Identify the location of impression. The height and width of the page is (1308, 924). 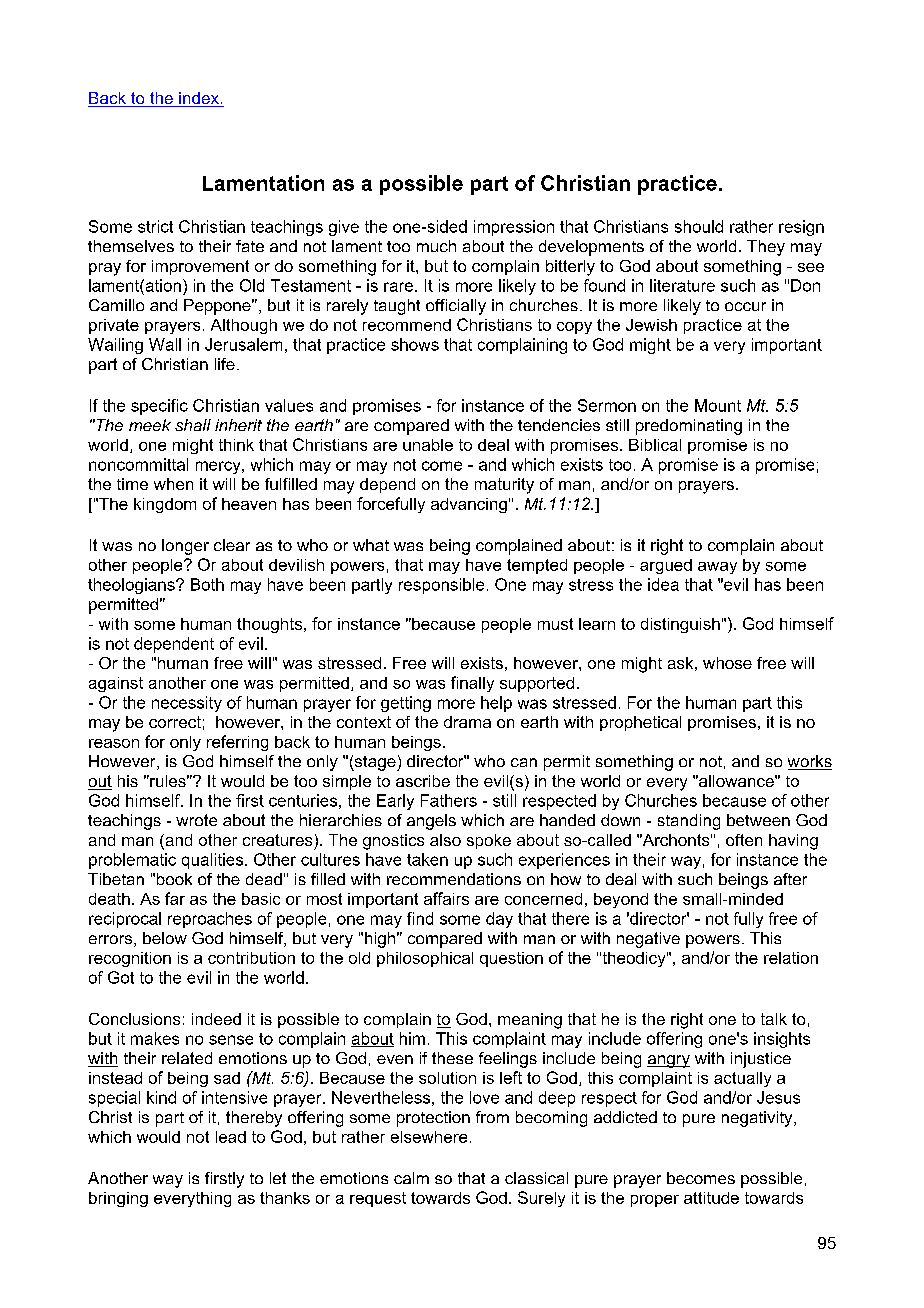
(514, 228).
